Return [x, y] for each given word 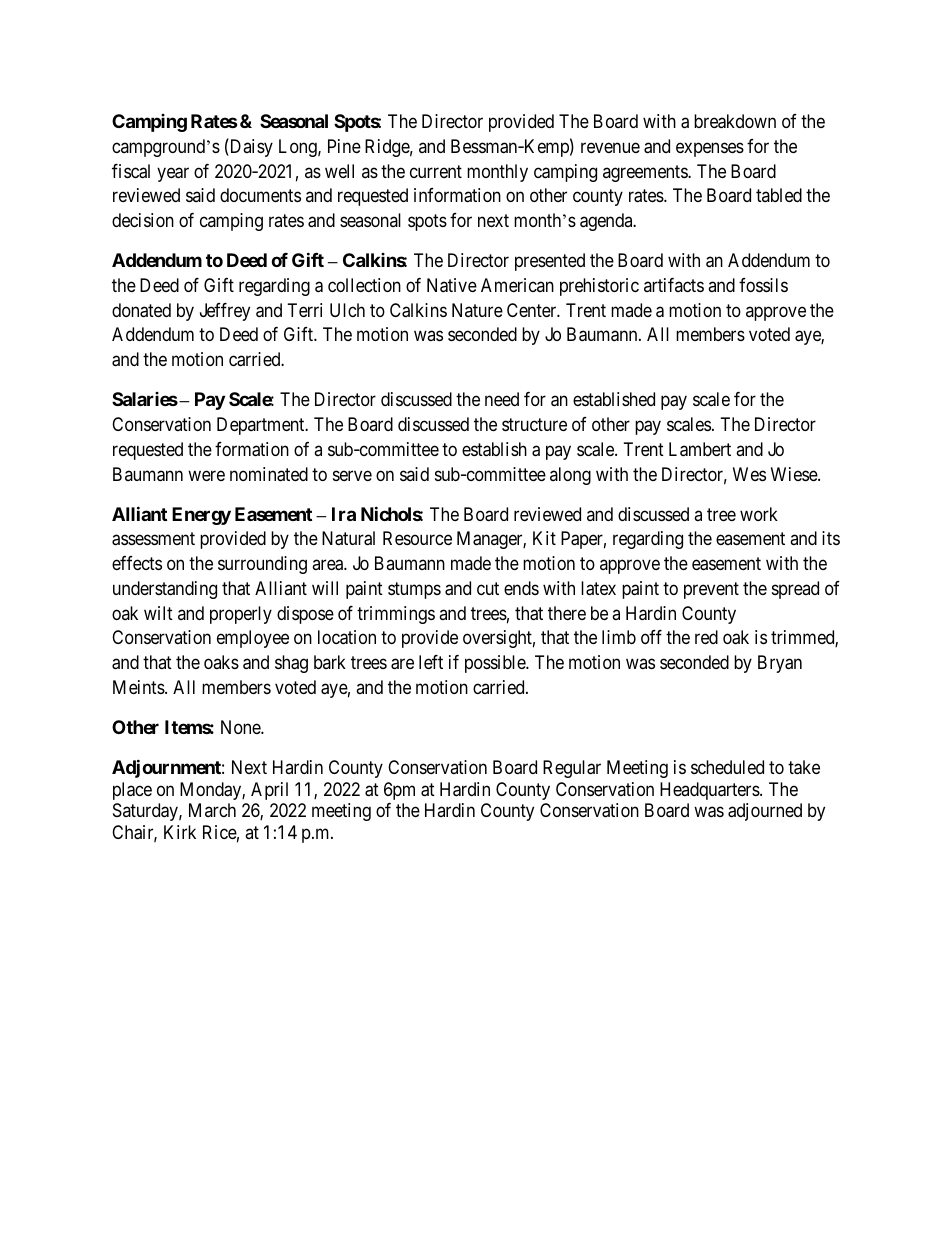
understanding [165, 590]
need [502, 399]
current [436, 171]
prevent [711, 590]
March [212, 810]
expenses [710, 149]
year [173, 174]
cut [488, 588]
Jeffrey [225, 312]
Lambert [700, 449]
